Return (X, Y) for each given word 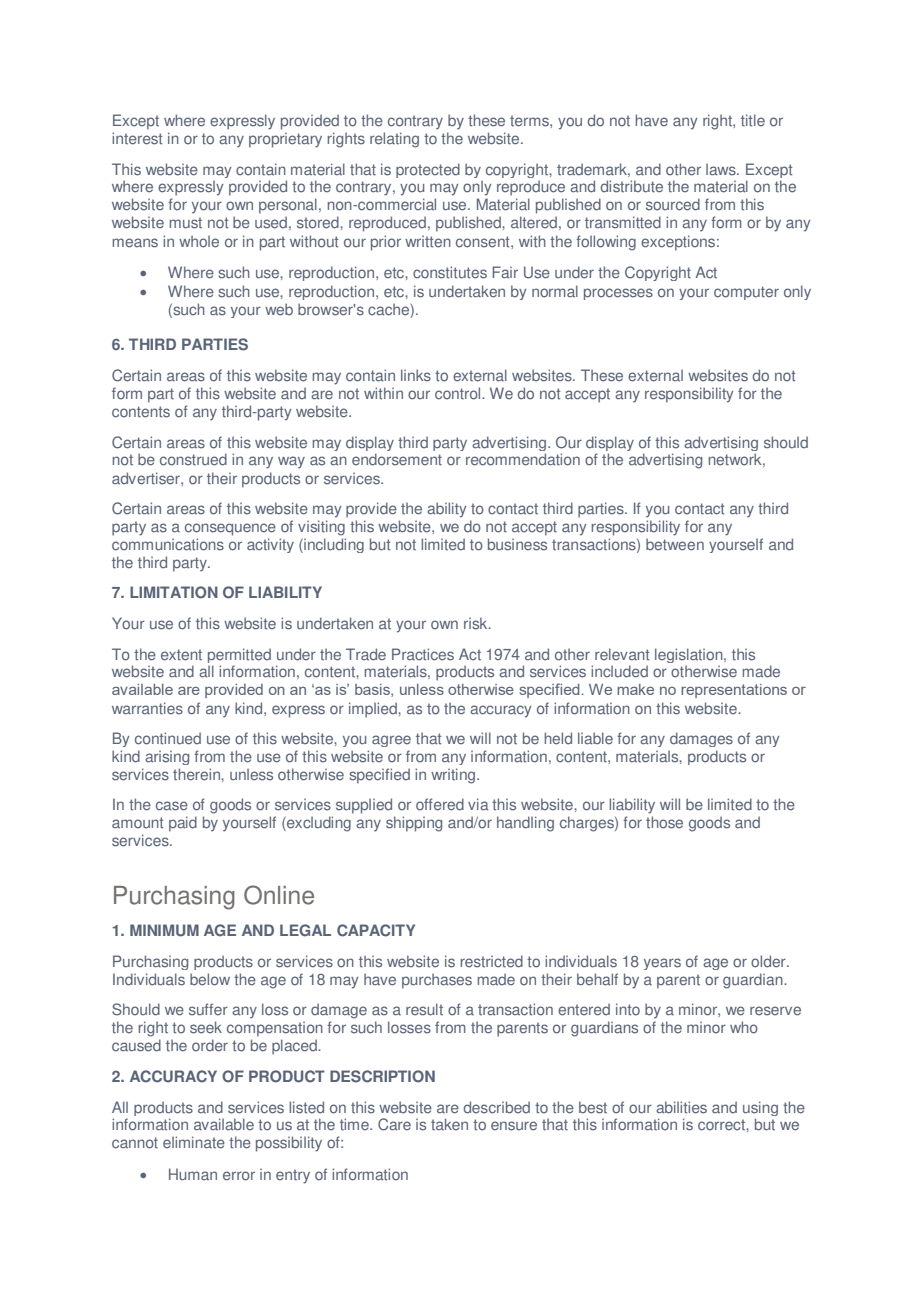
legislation (690, 657)
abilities (681, 1107)
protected (428, 170)
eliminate (194, 1142)
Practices (423, 654)
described (497, 1107)
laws (722, 169)
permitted (239, 657)
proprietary (285, 140)
